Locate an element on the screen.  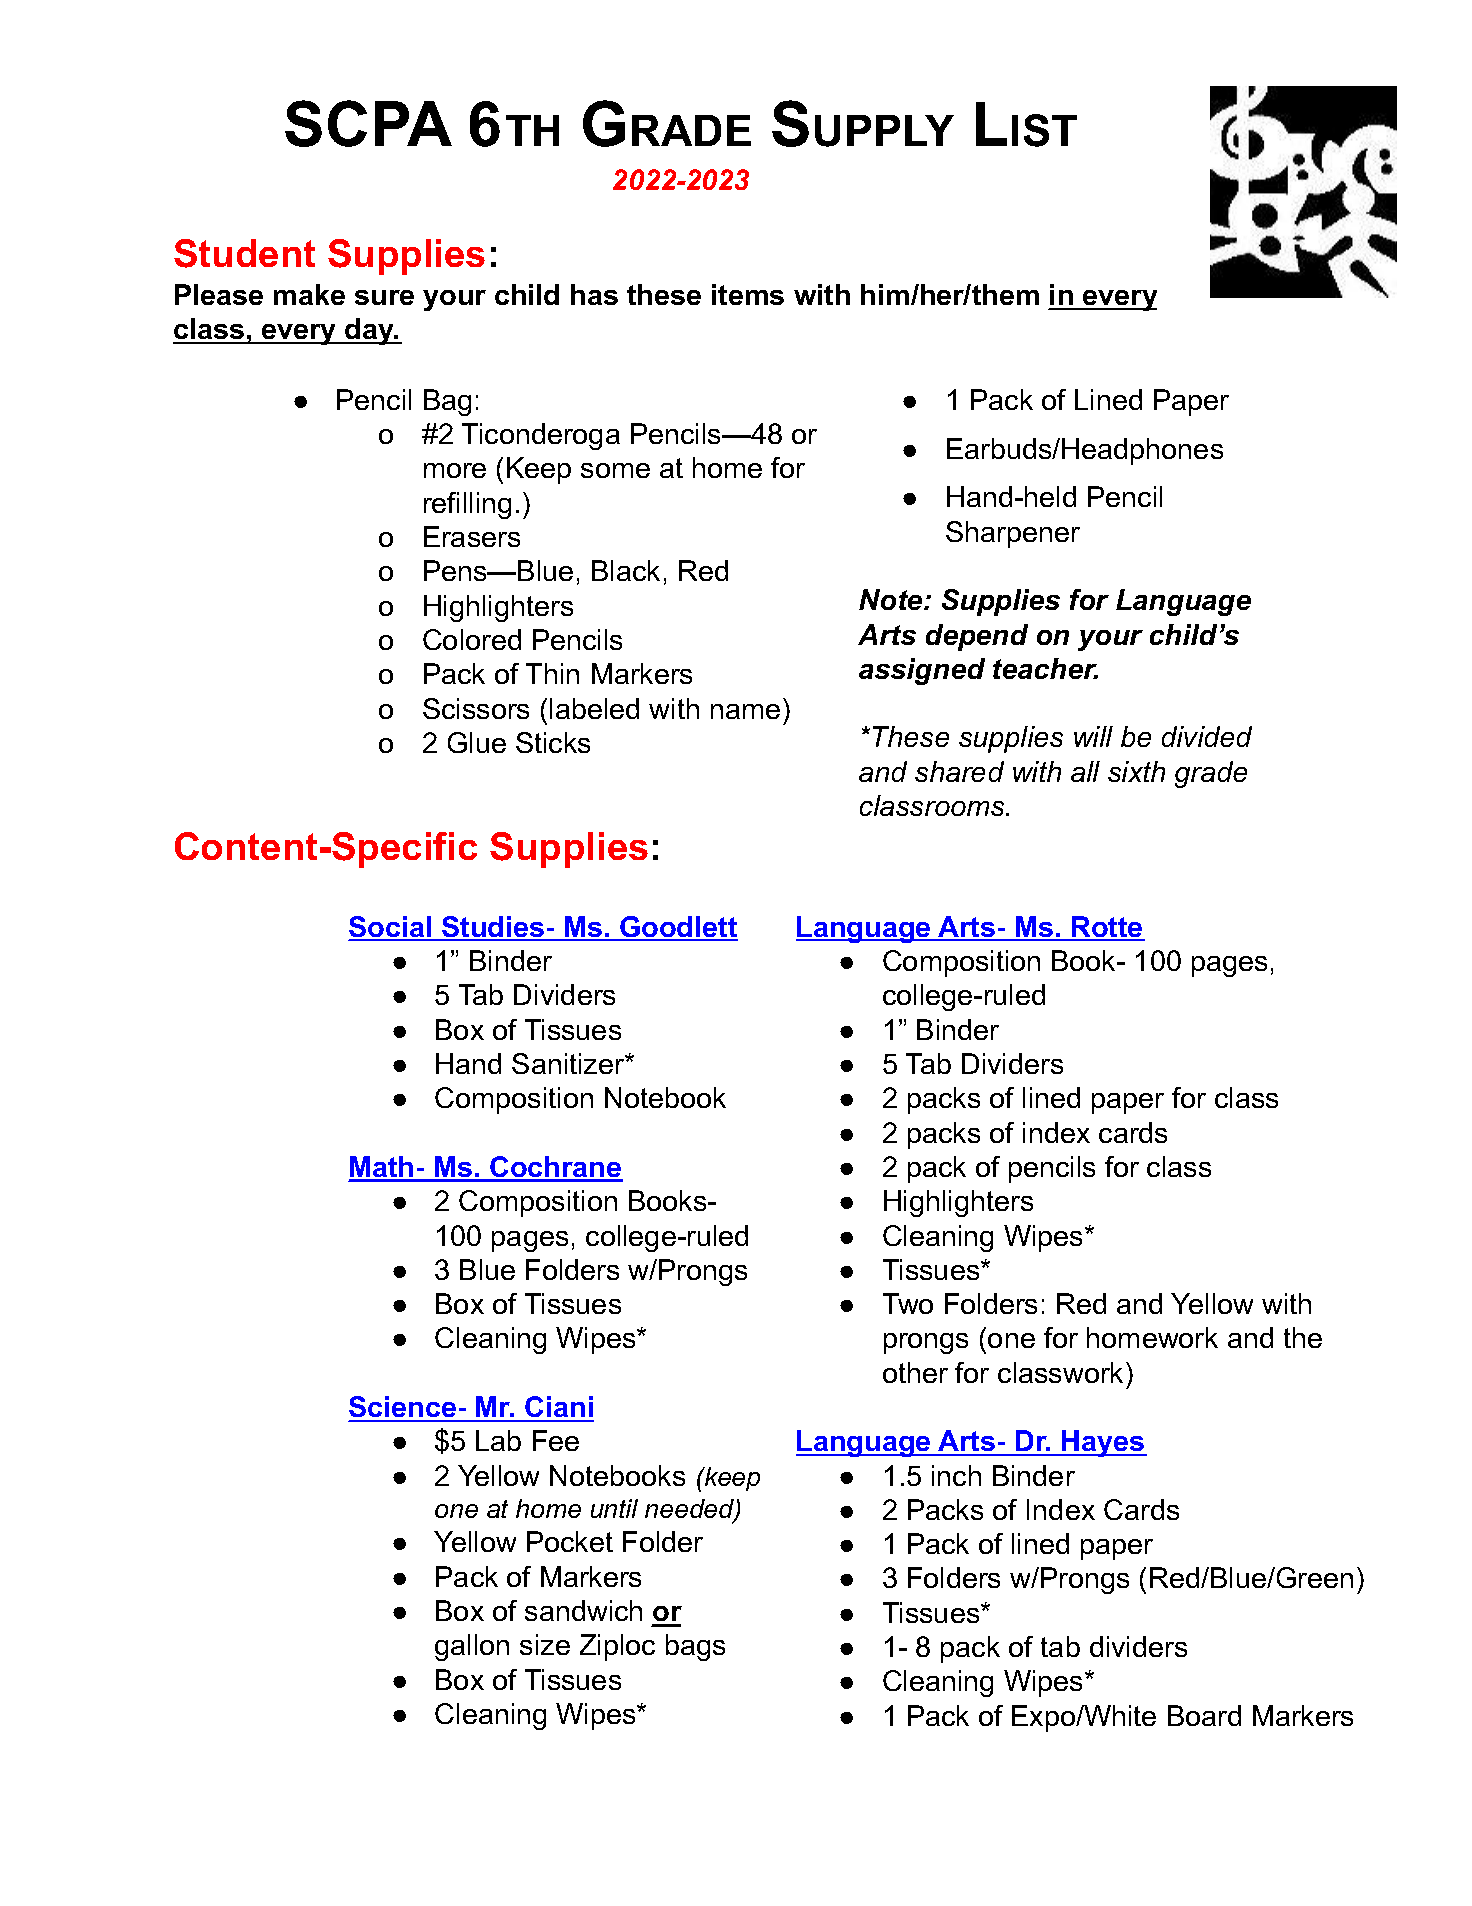
teacher is located at coordinates (1045, 668).
